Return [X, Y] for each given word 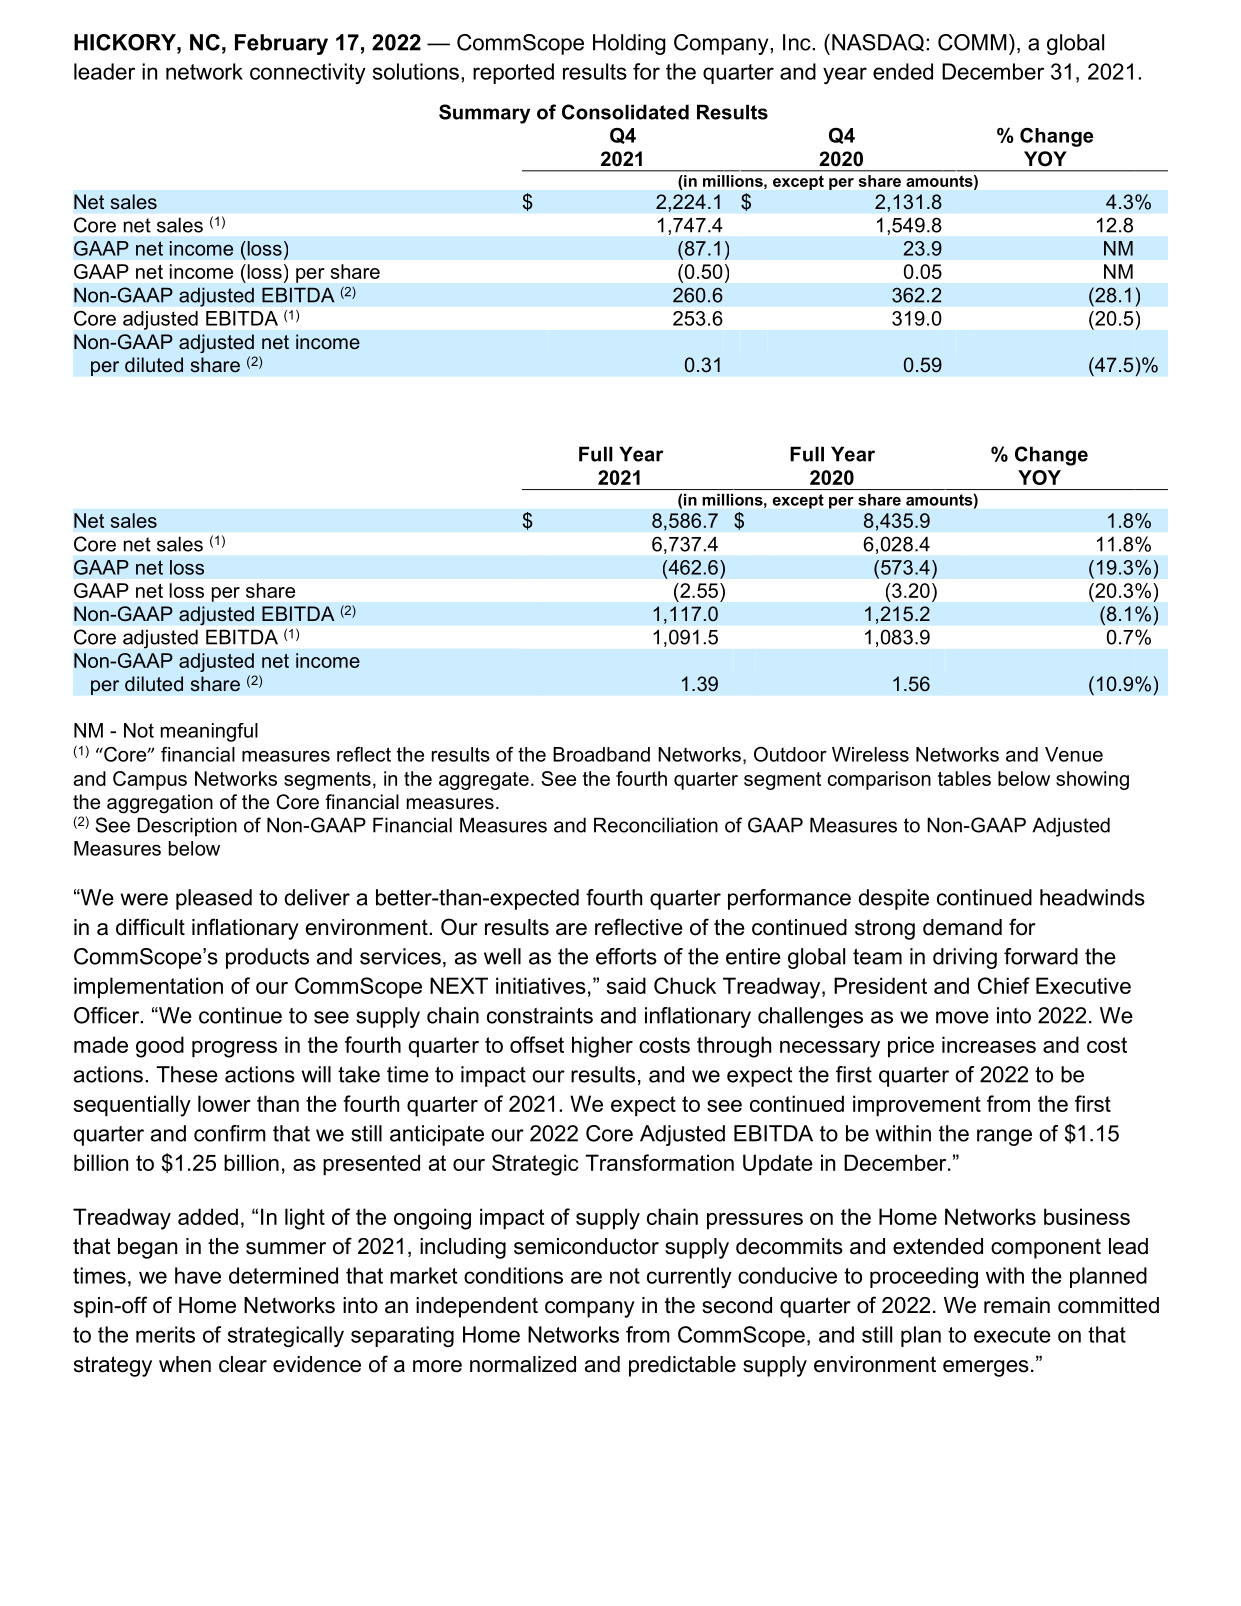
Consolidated [625, 112]
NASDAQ [878, 42]
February [281, 44]
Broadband [601, 754]
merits [165, 1334]
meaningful [209, 732]
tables [964, 778]
